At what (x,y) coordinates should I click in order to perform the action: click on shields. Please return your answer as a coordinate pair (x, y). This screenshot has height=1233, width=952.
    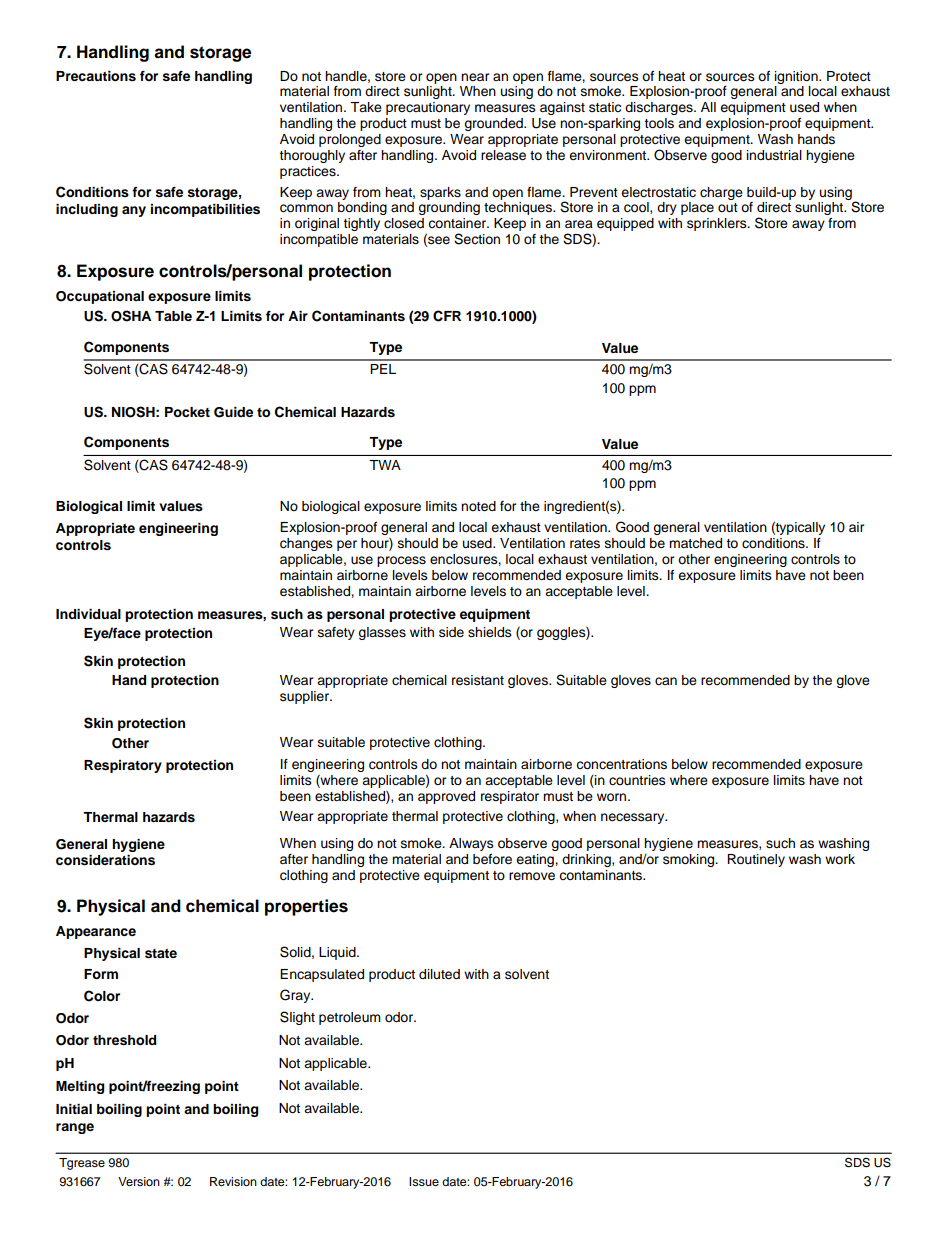
    Looking at the image, I should click on (490, 632).
